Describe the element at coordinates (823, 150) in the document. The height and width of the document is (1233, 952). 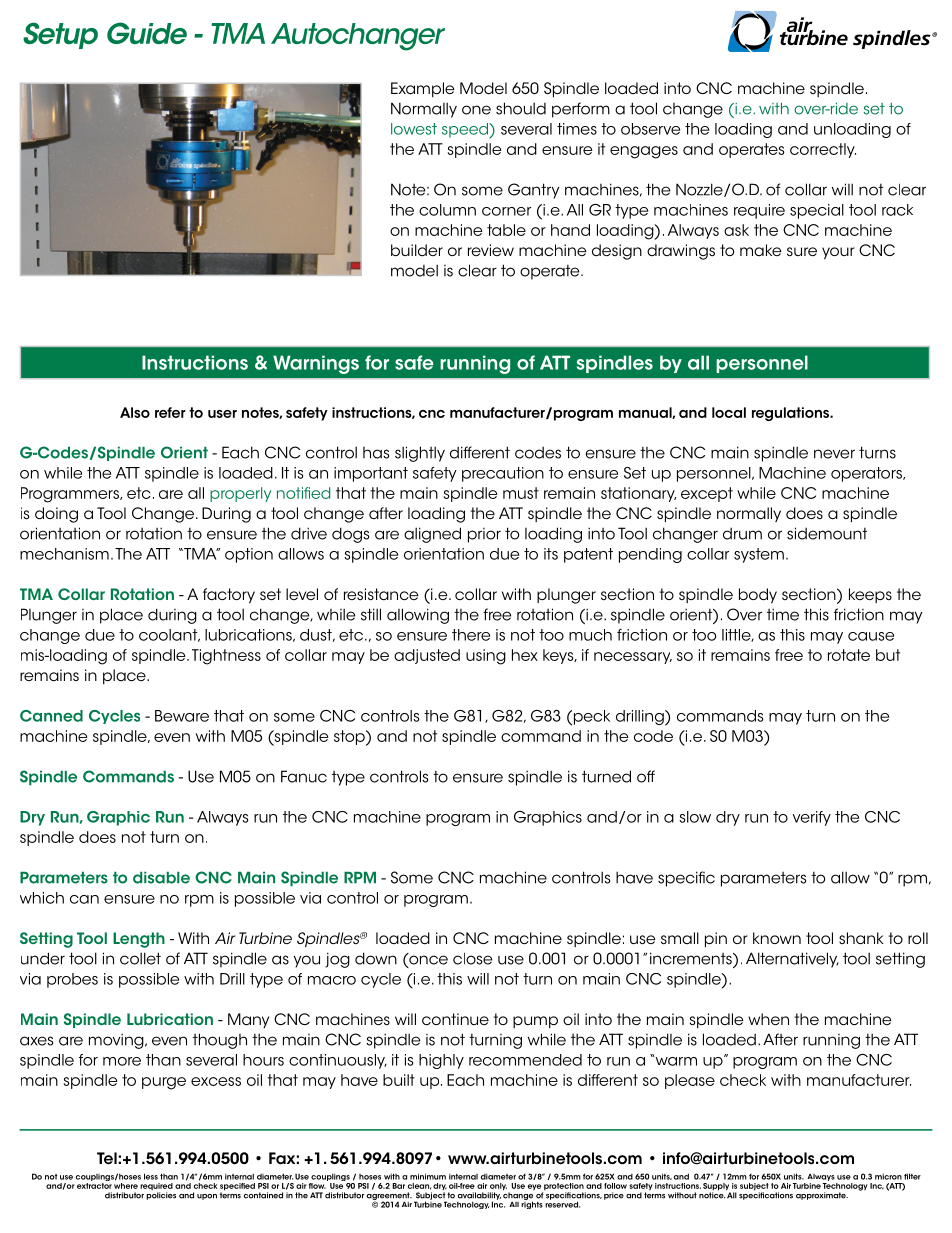
I see `correctly` at that location.
